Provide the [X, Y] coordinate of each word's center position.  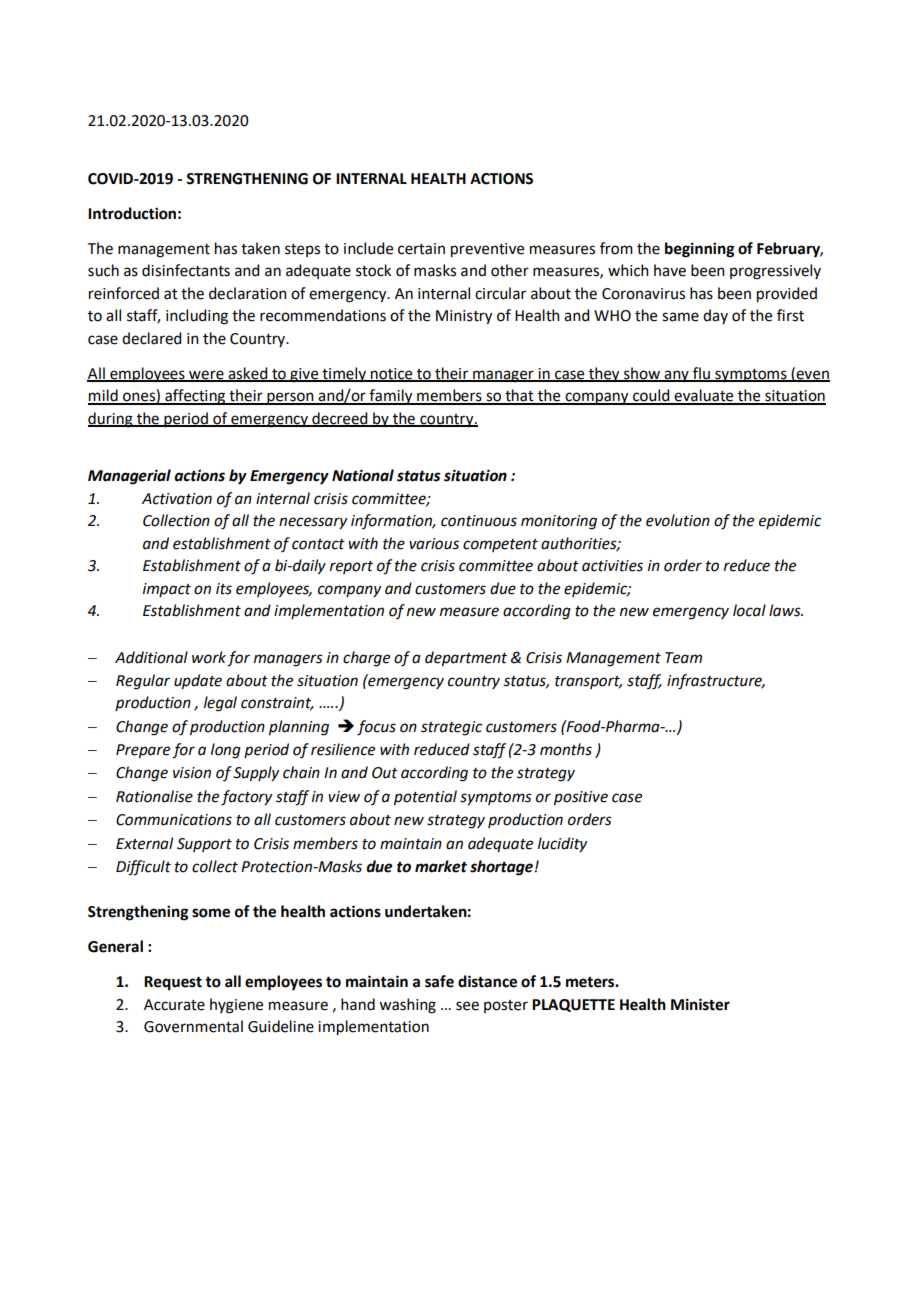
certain [421, 249]
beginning [699, 250]
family [391, 397]
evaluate [704, 396]
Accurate [174, 1005]
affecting [195, 397]
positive [581, 798]
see [467, 1006]
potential [425, 798]
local [749, 610]
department [466, 659]
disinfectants [186, 270]
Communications [174, 820]
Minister [700, 1004]
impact [167, 590]
